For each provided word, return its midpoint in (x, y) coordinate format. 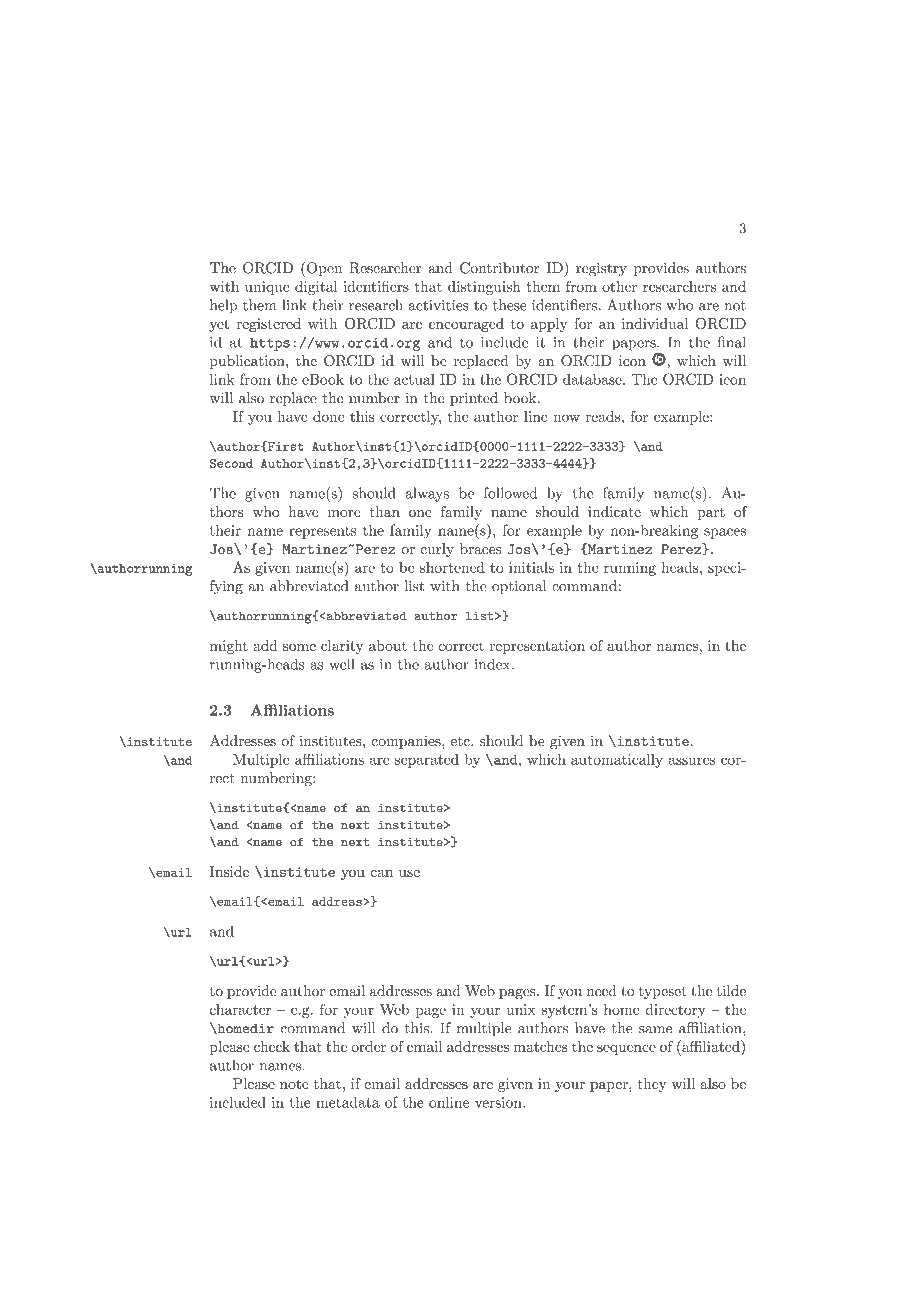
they (652, 1085)
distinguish (484, 288)
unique (267, 288)
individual (655, 323)
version (499, 1102)
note (294, 1084)
